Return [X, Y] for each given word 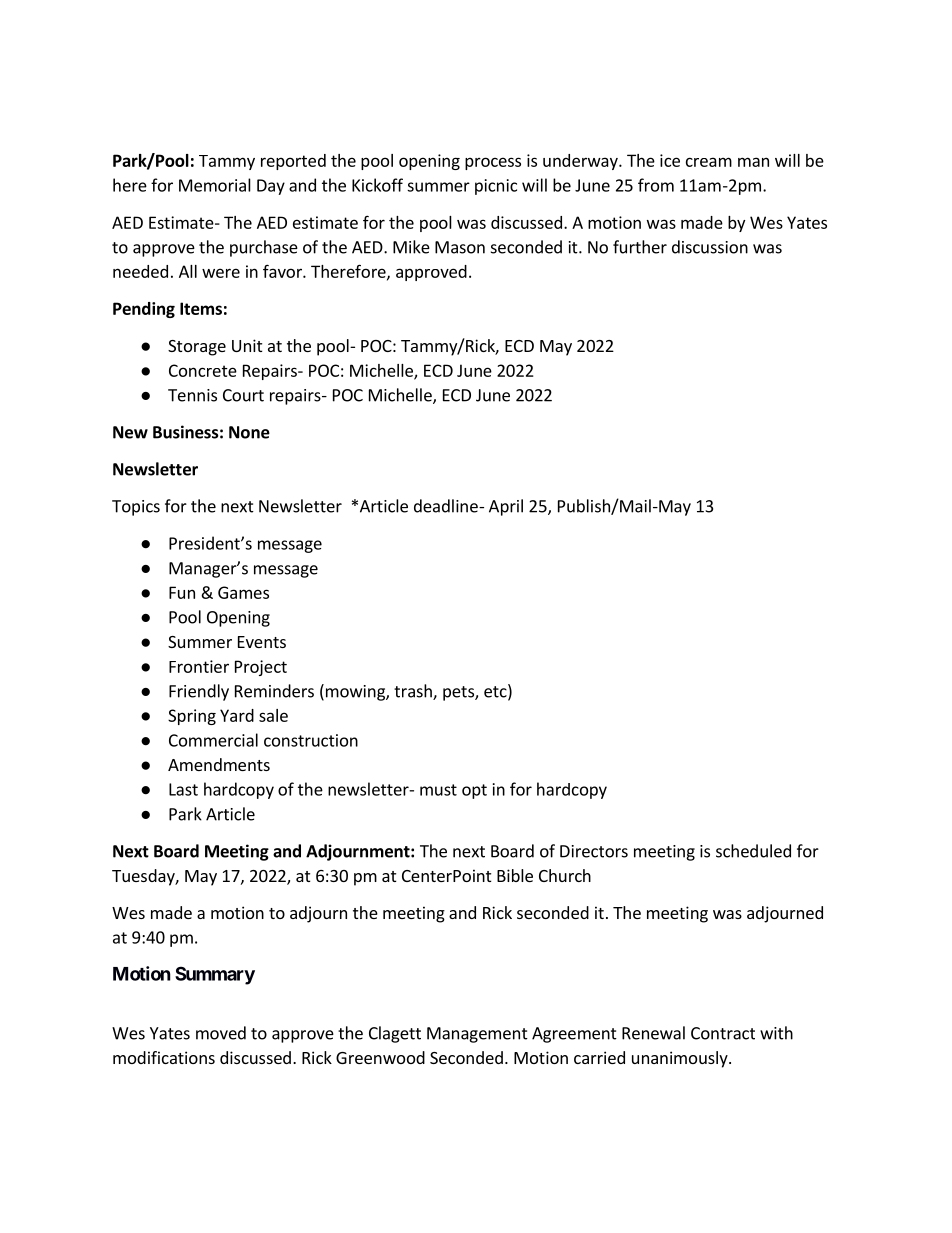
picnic [496, 187]
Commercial [213, 740]
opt [474, 791]
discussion [710, 247]
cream [709, 162]
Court [243, 395]
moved [221, 1033]
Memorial [215, 185]
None [249, 432]
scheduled [753, 851]
